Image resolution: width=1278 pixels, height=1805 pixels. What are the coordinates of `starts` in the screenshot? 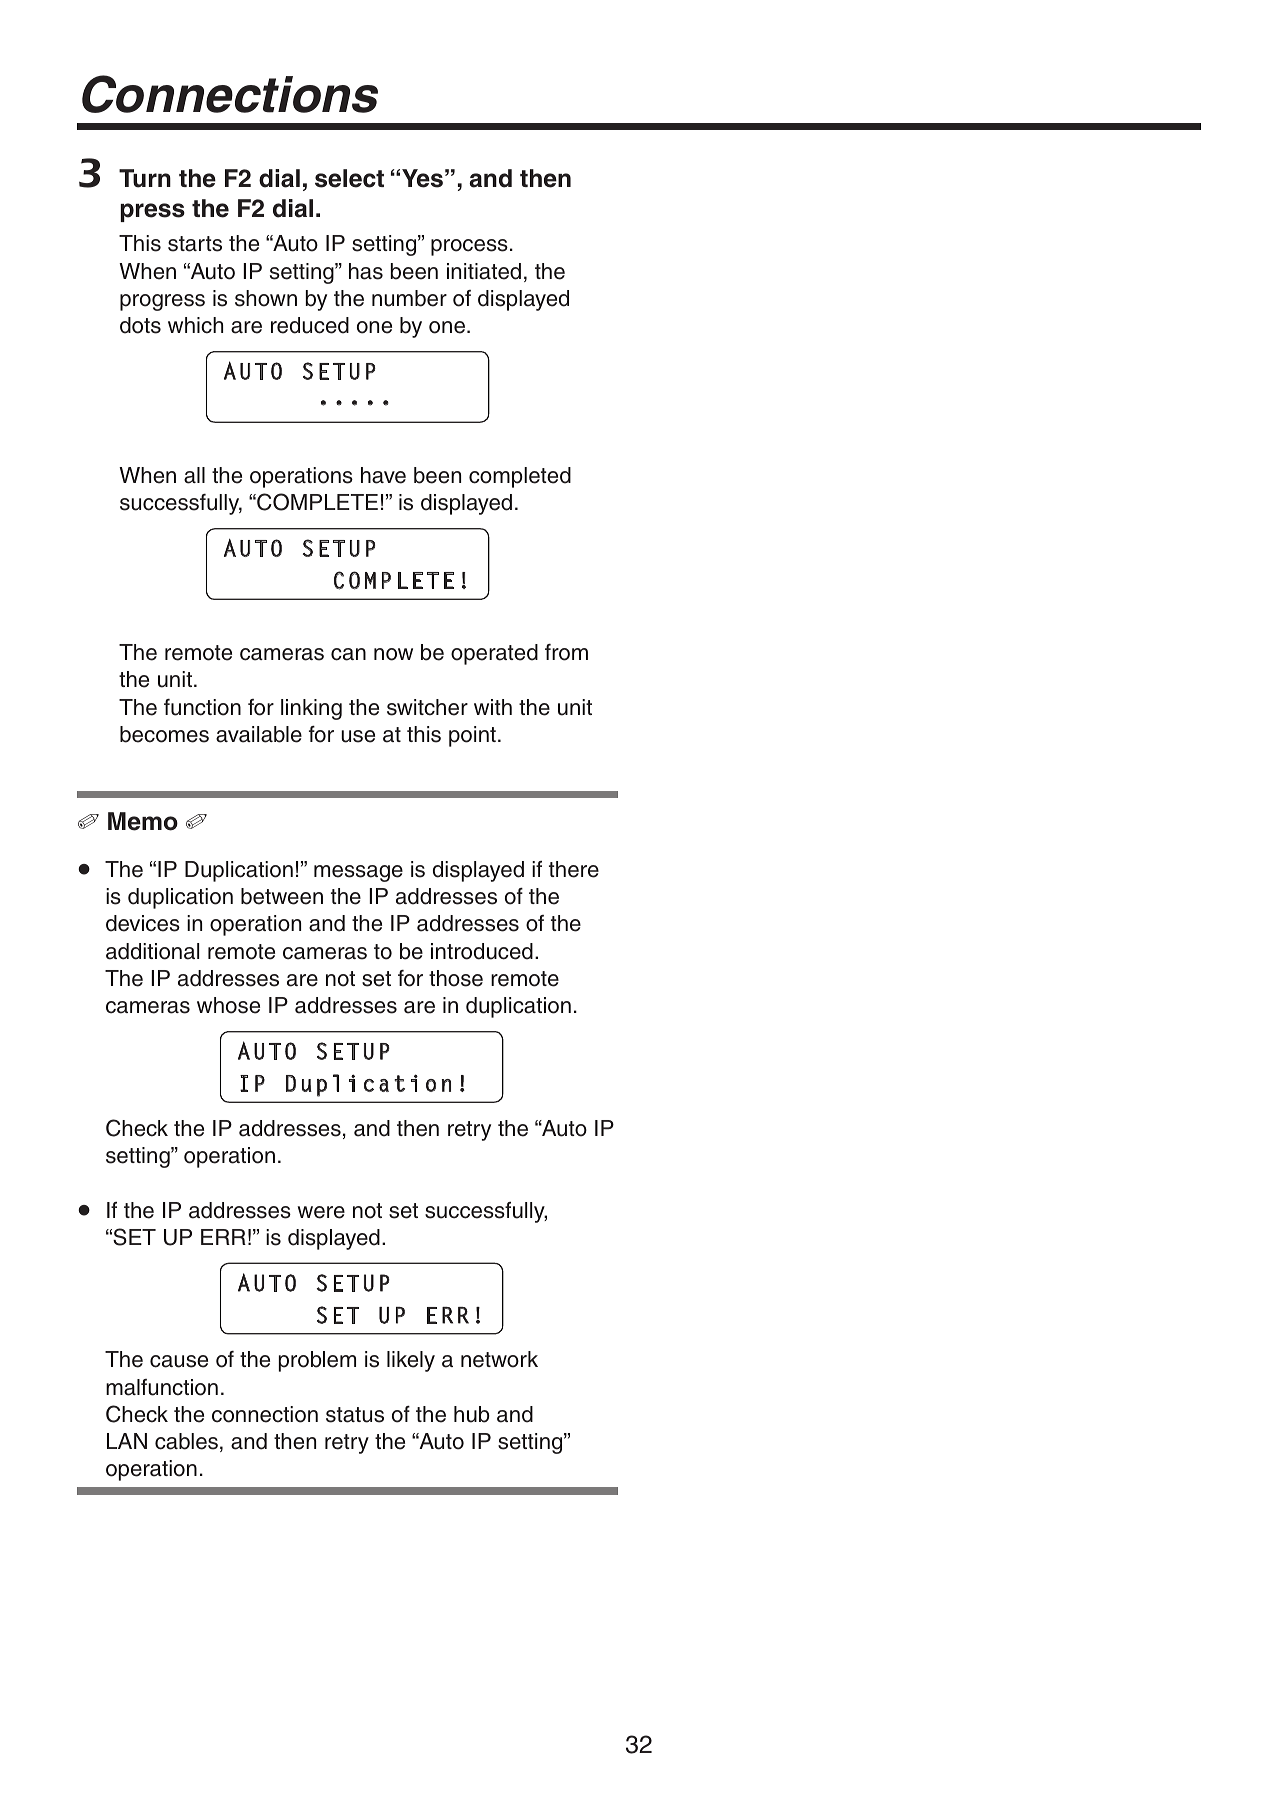 It's located at (195, 244).
